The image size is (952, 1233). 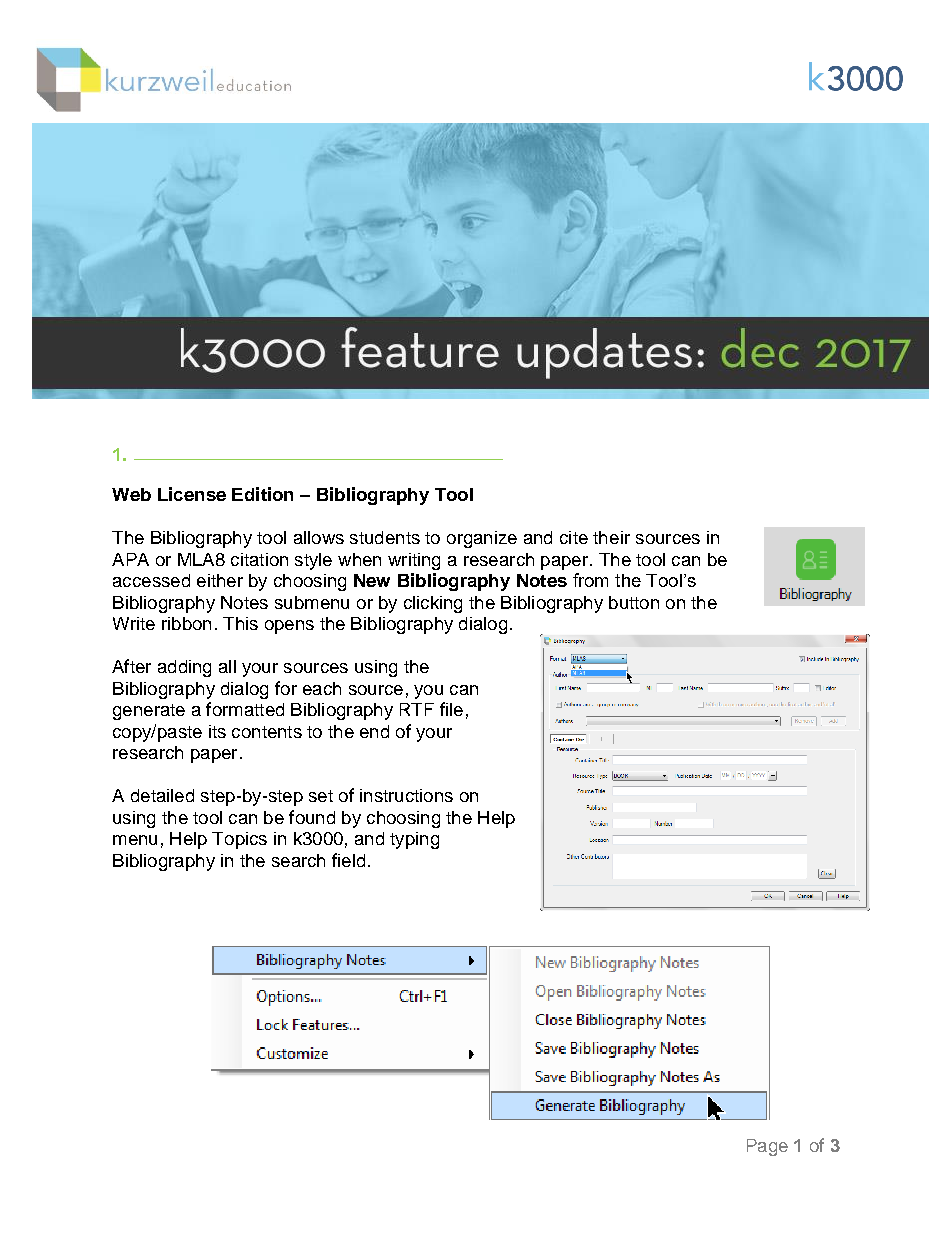 I want to click on detailed, so click(x=162, y=795).
